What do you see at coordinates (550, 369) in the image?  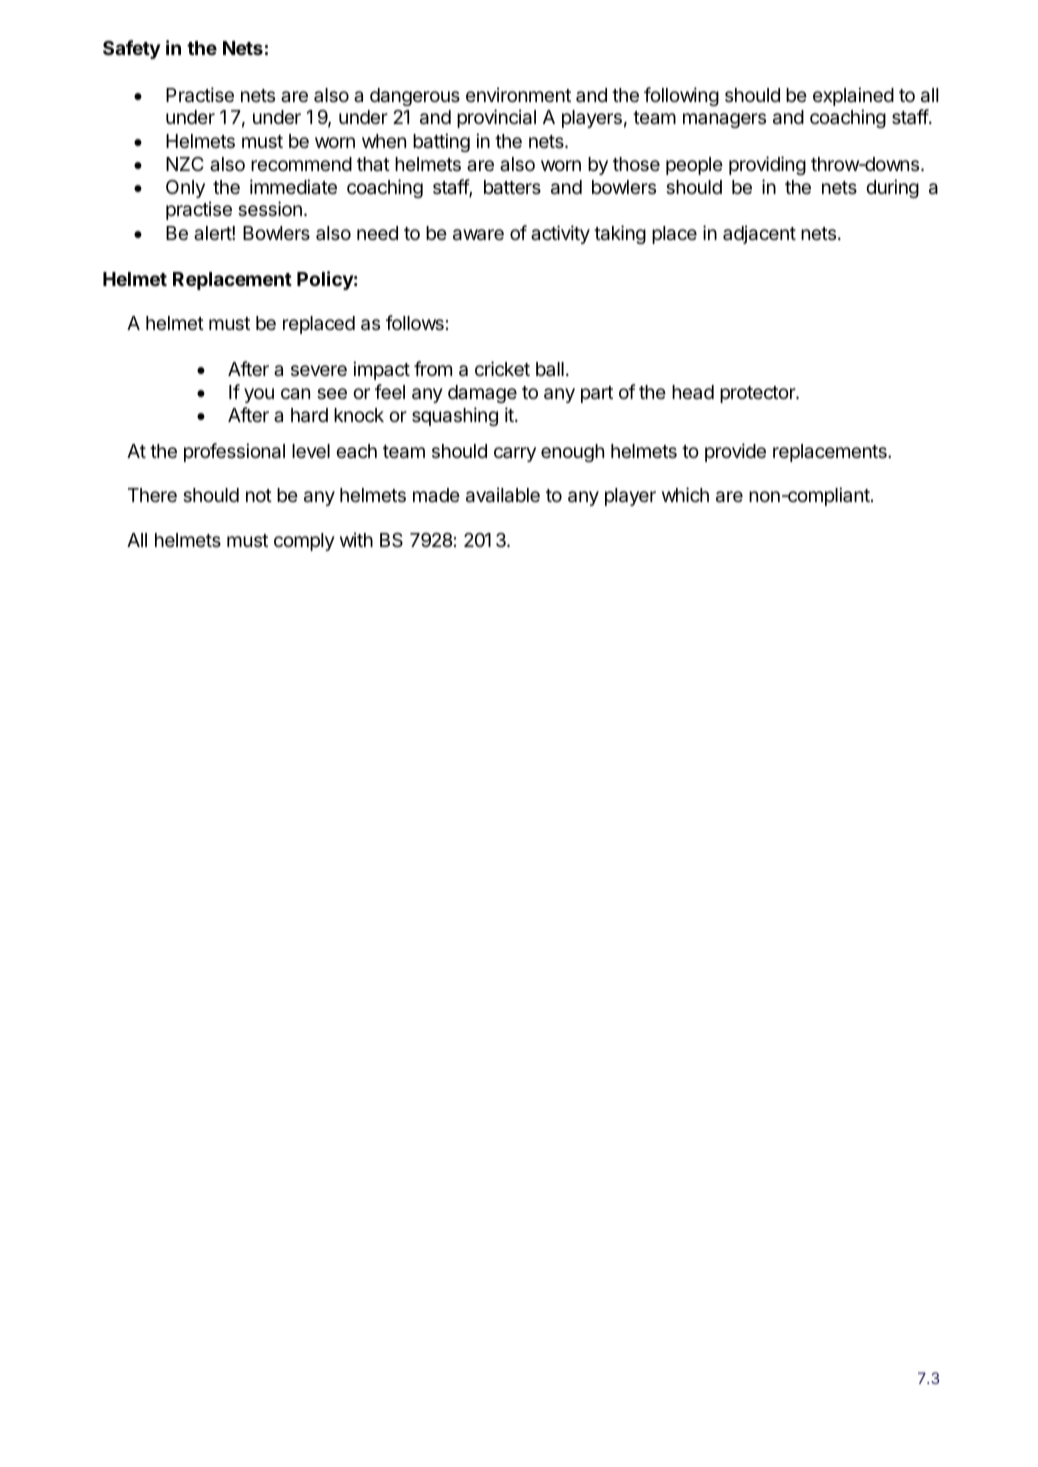 I see `ball` at bounding box center [550, 369].
